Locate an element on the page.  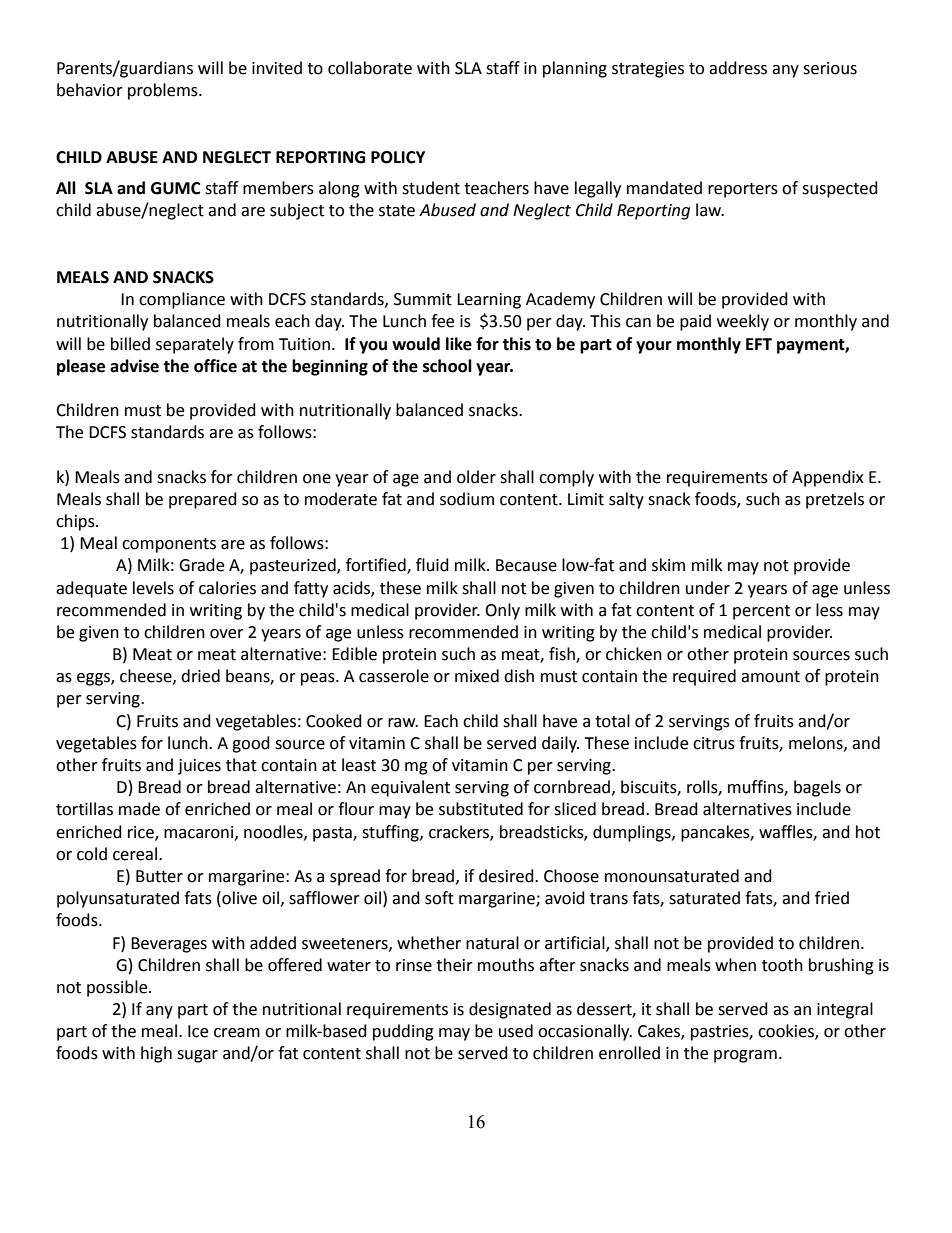
designated is located at coordinates (510, 1010).
